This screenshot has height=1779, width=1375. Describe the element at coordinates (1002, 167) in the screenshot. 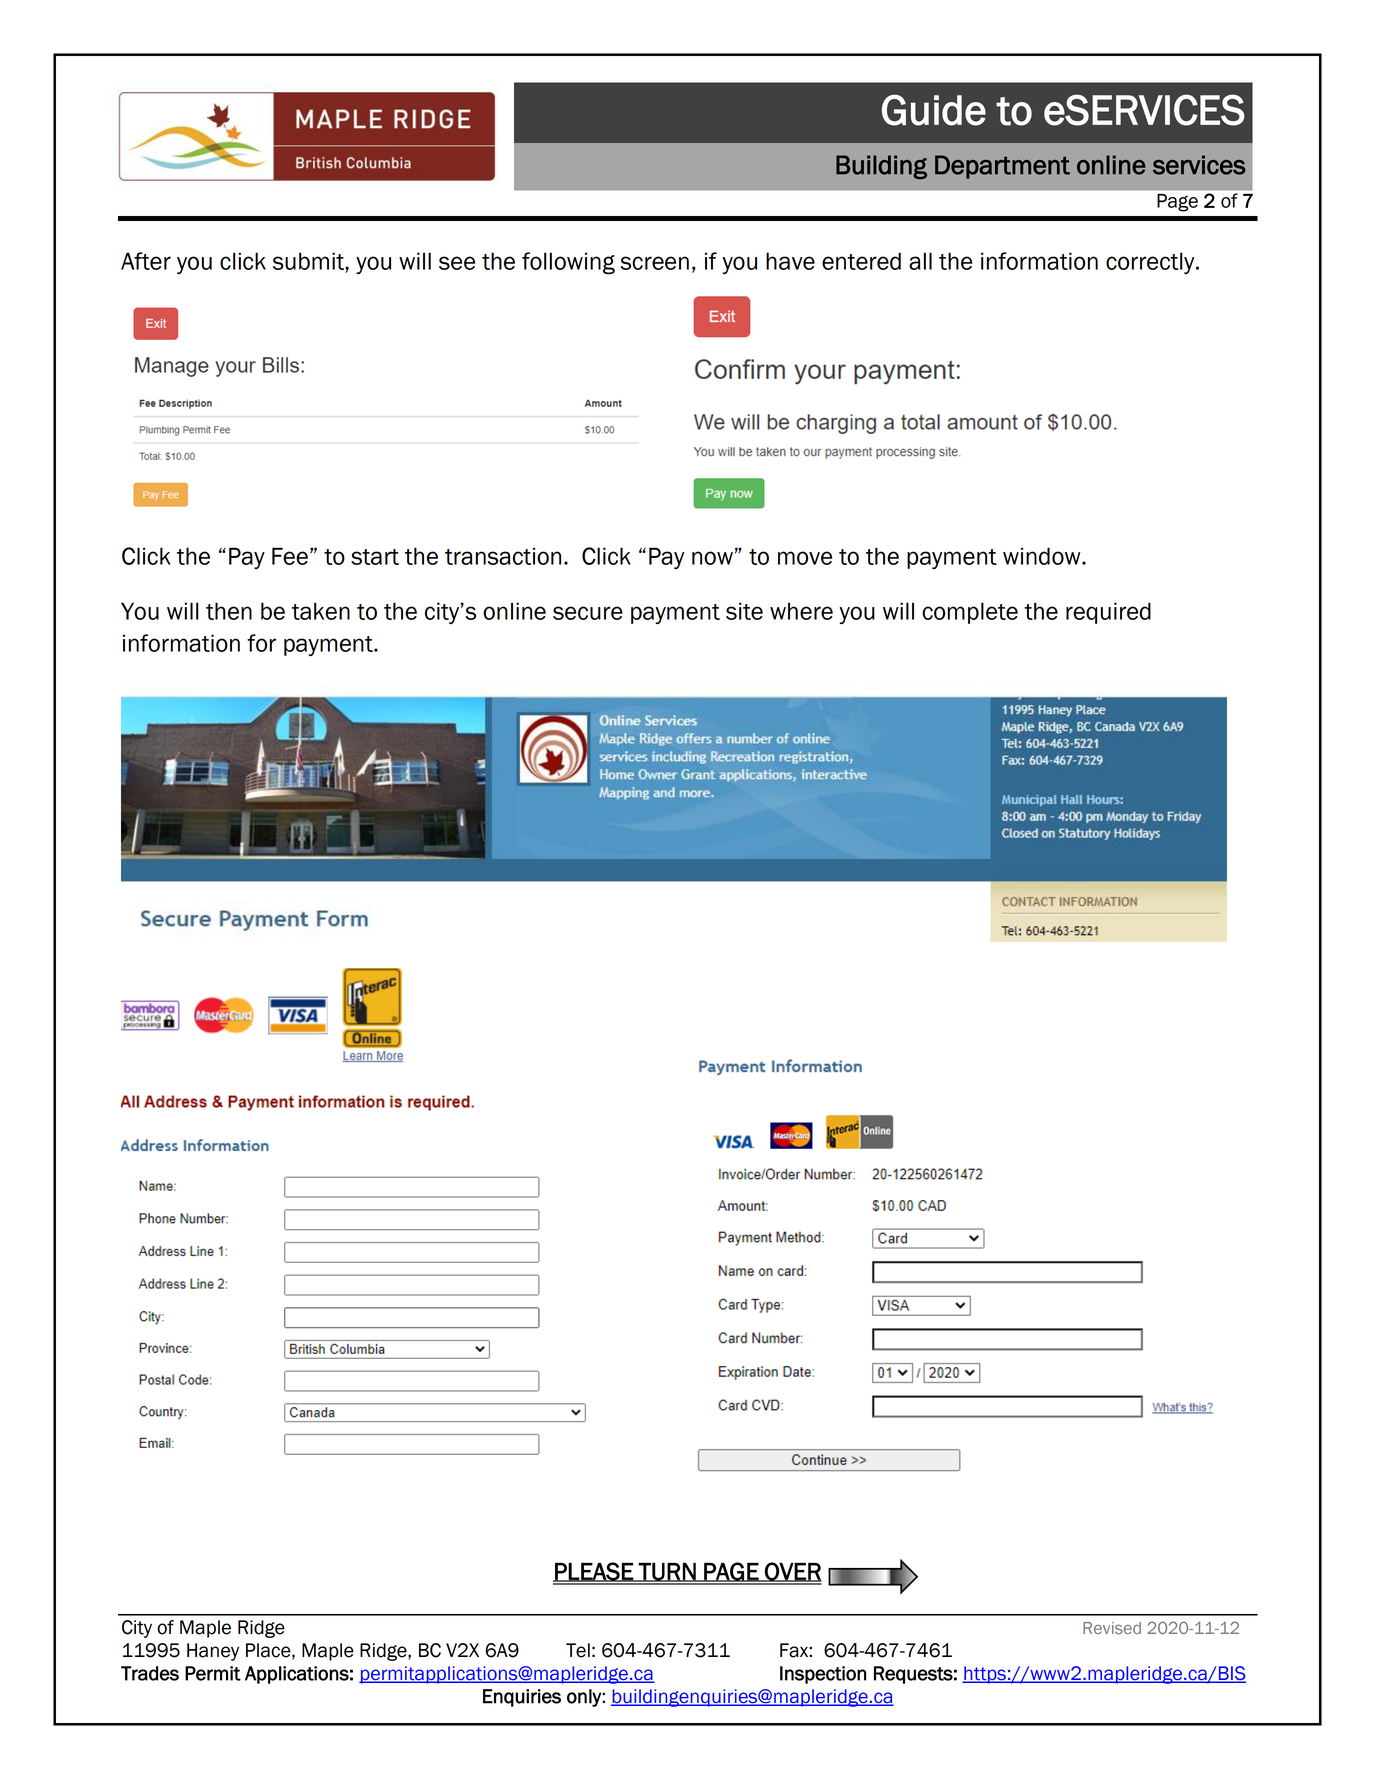

I see `Department` at that location.
